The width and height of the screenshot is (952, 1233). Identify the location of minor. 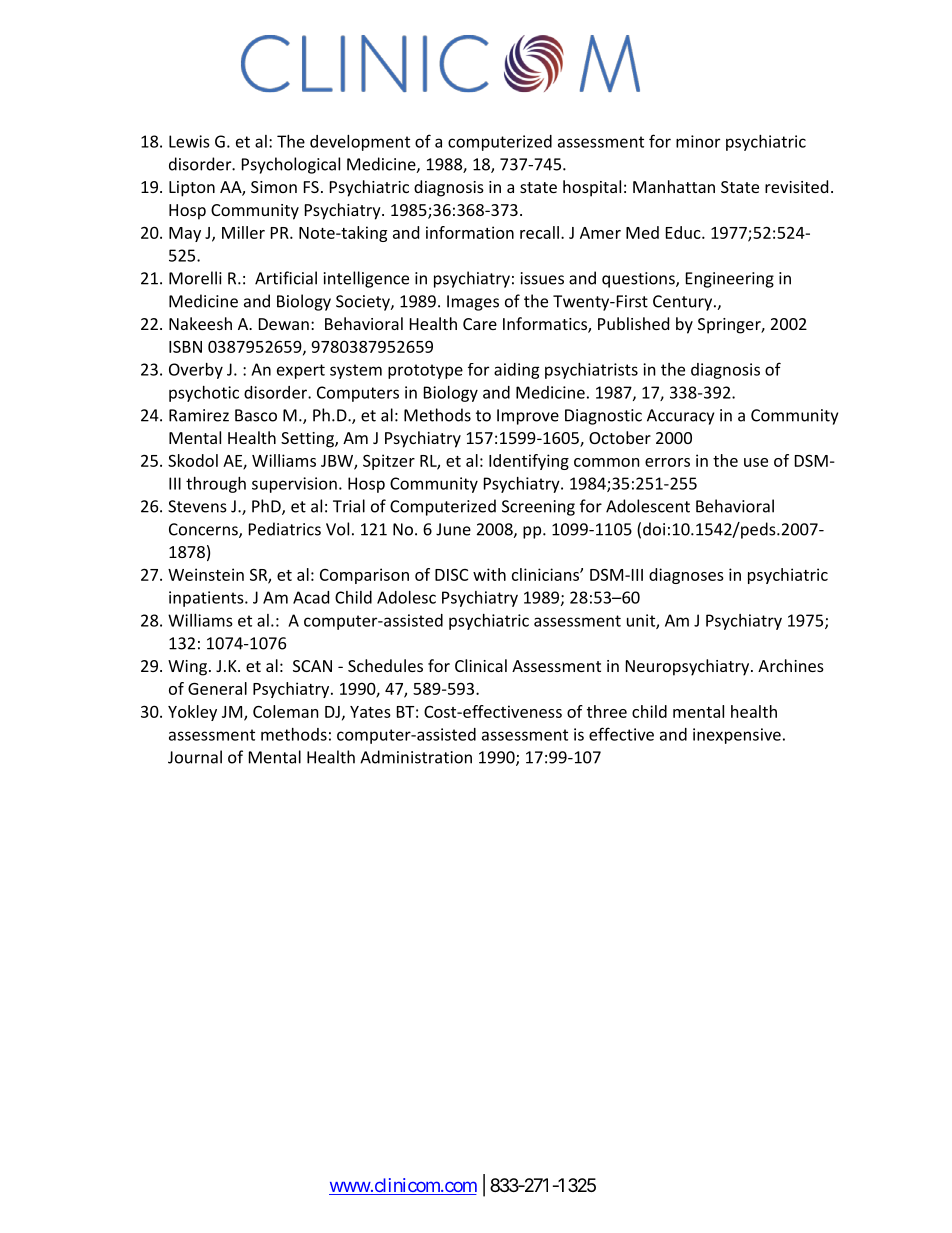
(698, 141).
